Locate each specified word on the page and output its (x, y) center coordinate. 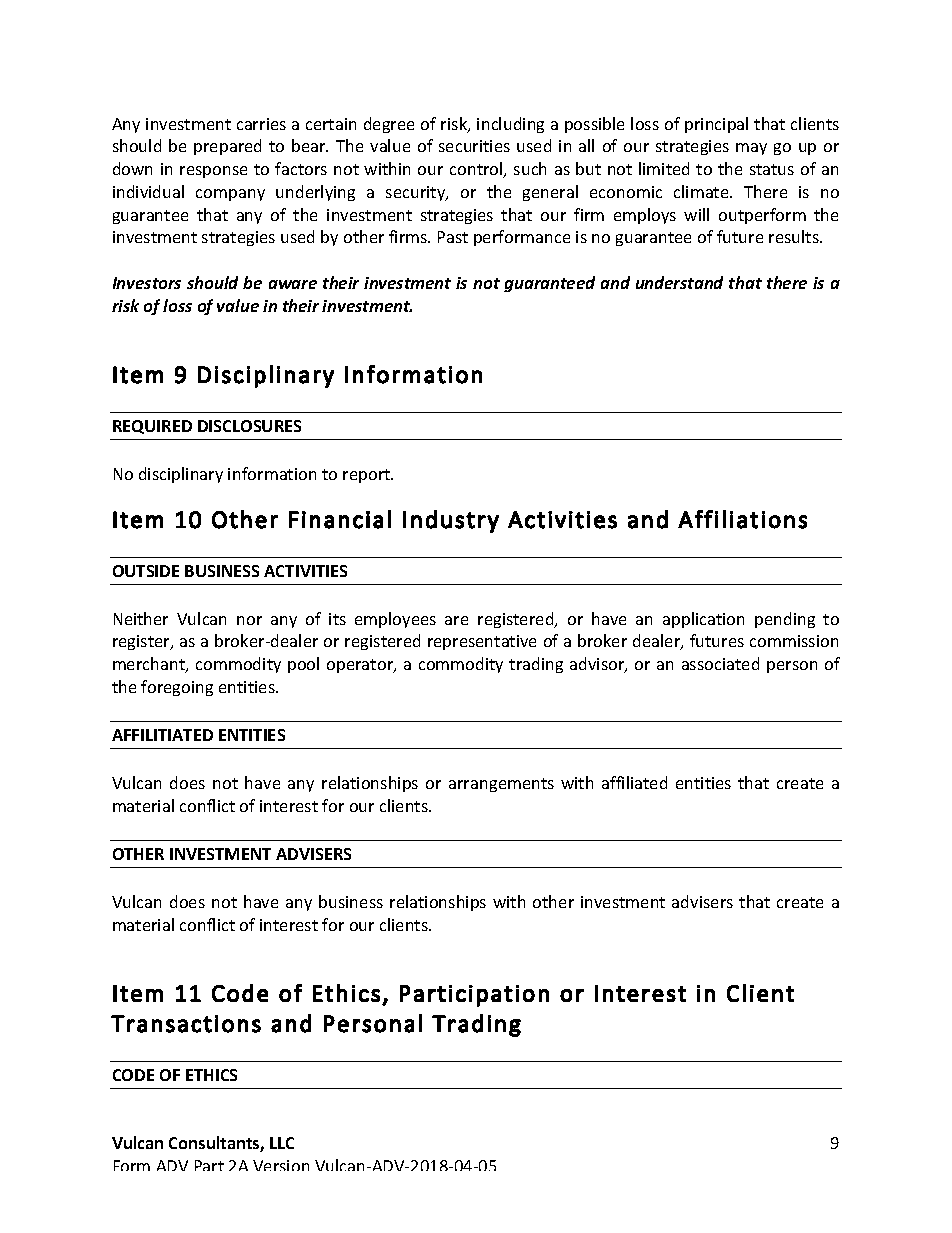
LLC (282, 1143)
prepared (227, 147)
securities (474, 146)
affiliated (634, 782)
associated (720, 663)
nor (249, 620)
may (751, 149)
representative (482, 642)
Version (281, 1165)
